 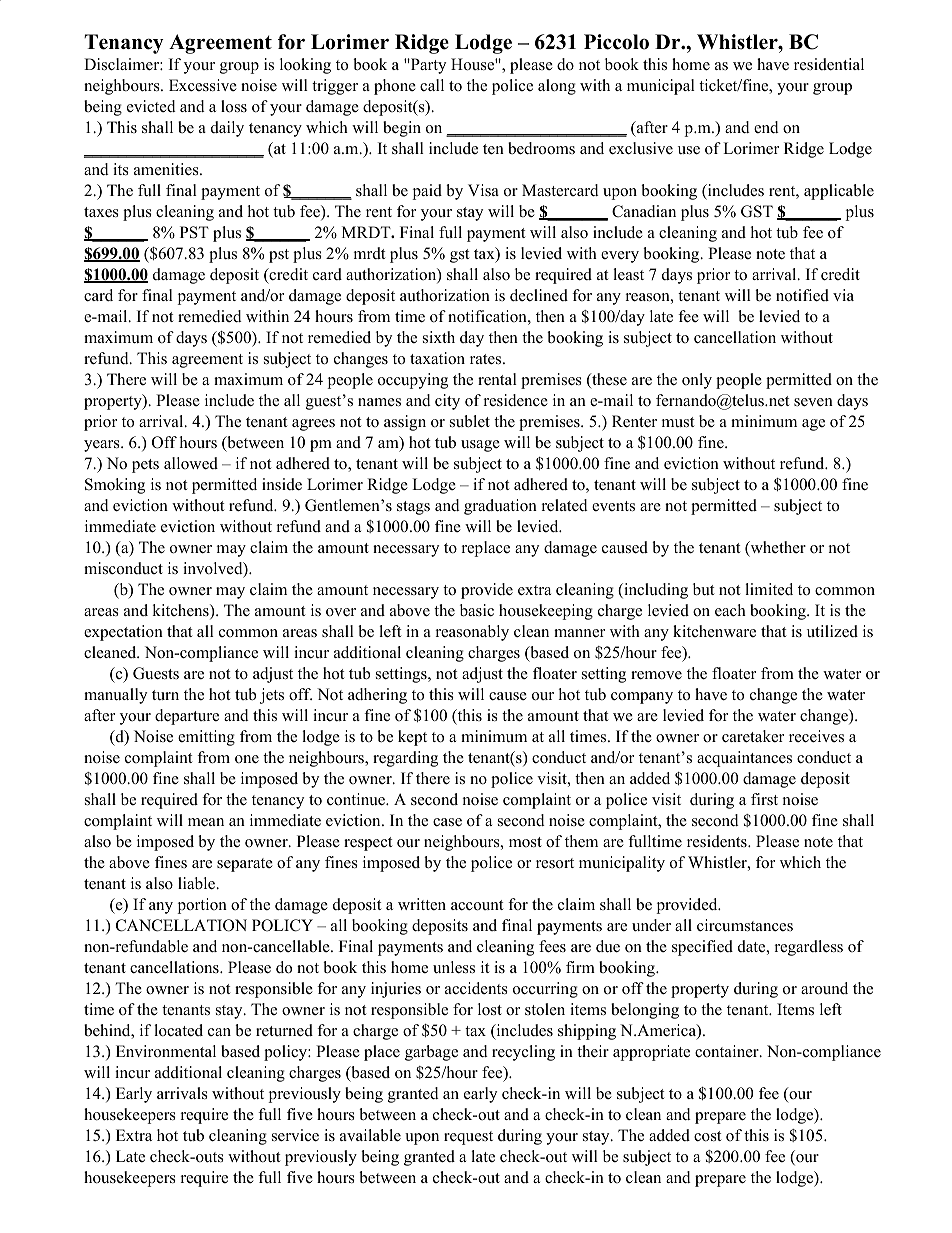 What do you see at coordinates (166, 1051) in the screenshot?
I see `Environmental` at bounding box center [166, 1051].
